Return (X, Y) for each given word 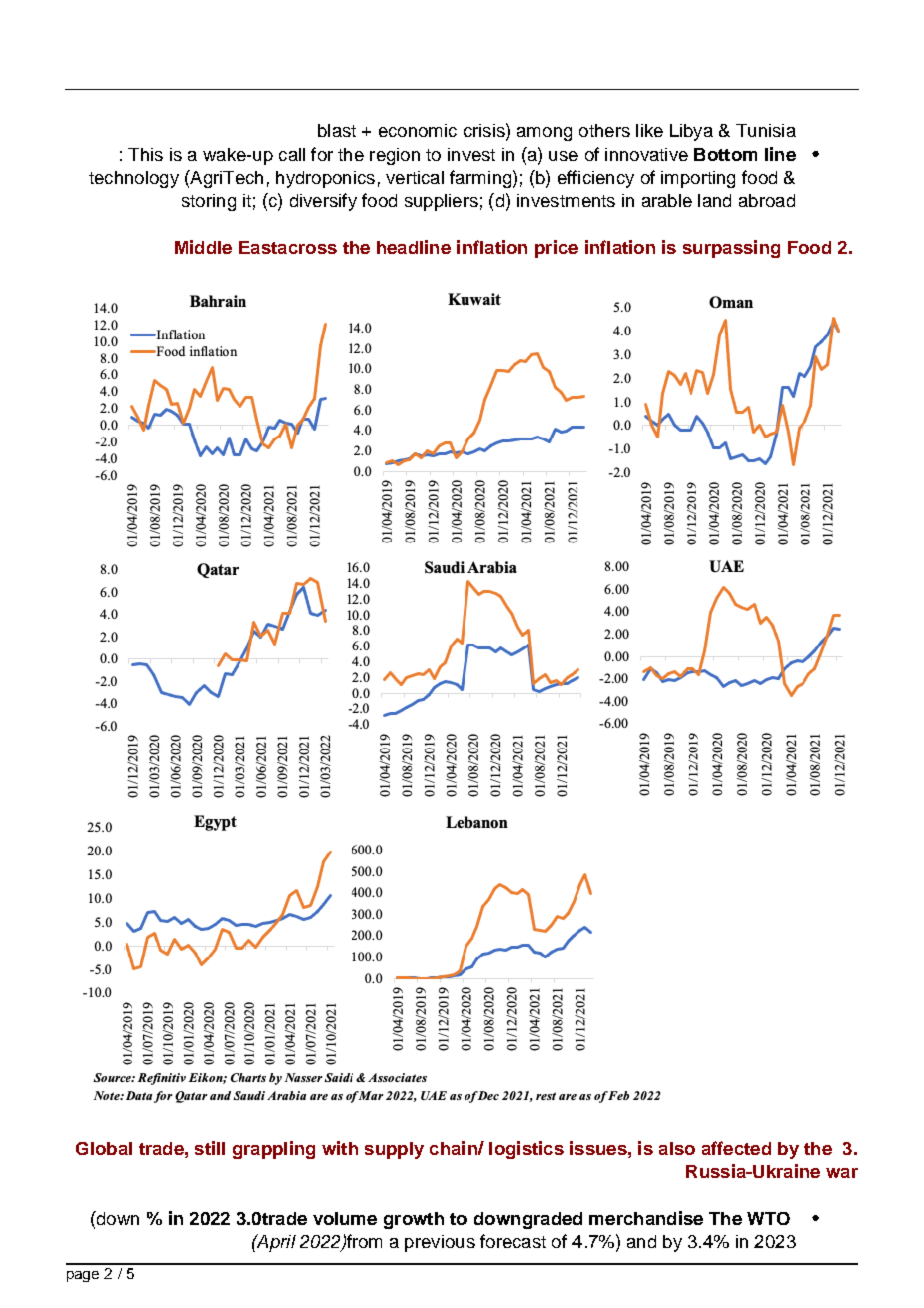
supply (394, 1150)
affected (736, 1148)
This (145, 154)
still (210, 1148)
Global (104, 1148)
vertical (415, 177)
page (83, 1276)
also (677, 1148)
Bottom (725, 154)
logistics (526, 1150)
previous (440, 1243)
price (556, 249)
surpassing (731, 249)
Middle (203, 247)
